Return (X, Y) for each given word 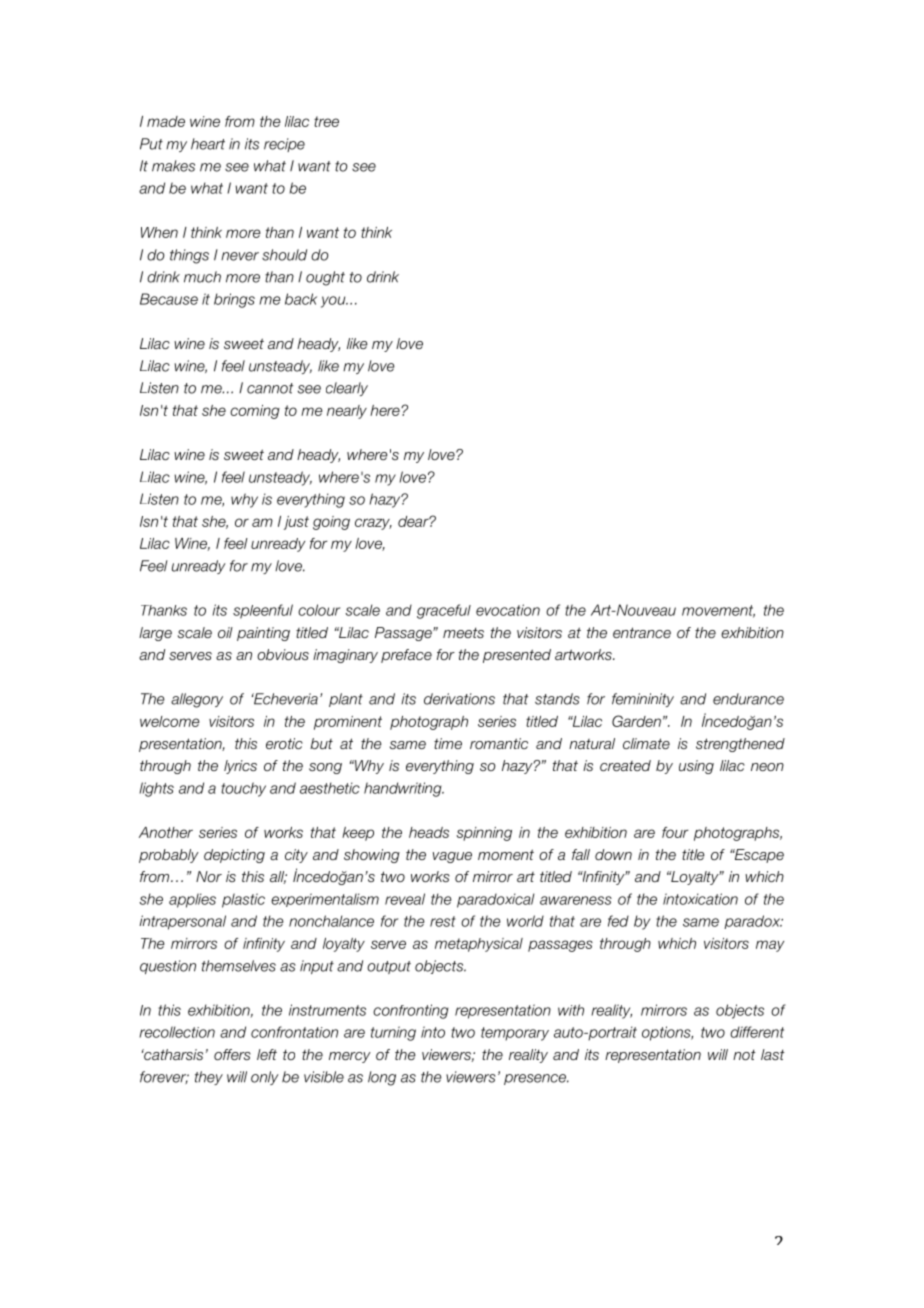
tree (326, 121)
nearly (347, 412)
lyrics (240, 767)
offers (232, 1054)
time (448, 743)
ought (325, 278)
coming (255, 412)
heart (208, 144)
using (696, 767)
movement (718, 611)
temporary (515, 1034)
